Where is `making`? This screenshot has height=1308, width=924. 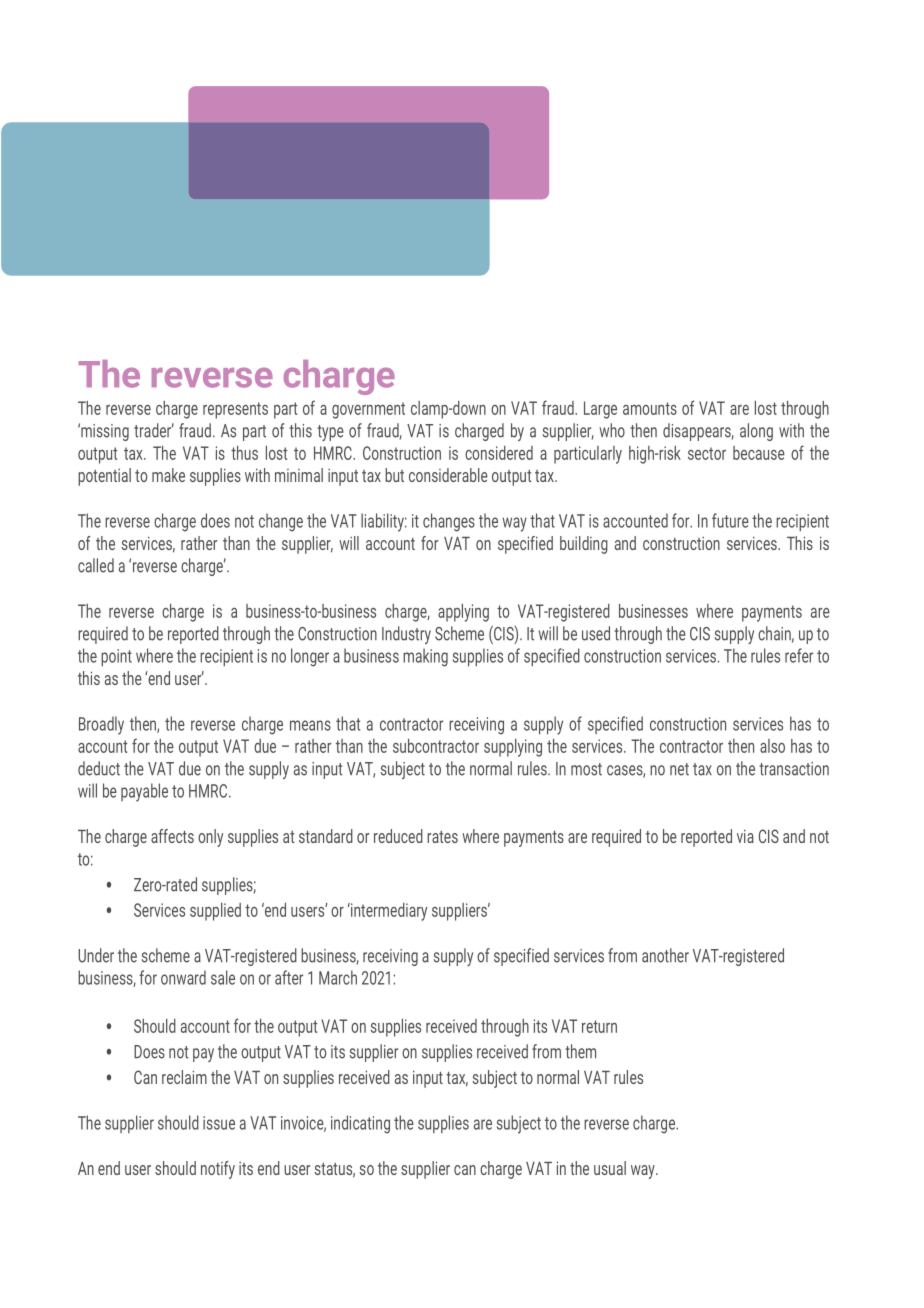 making is located at coordinates (425, 657).
